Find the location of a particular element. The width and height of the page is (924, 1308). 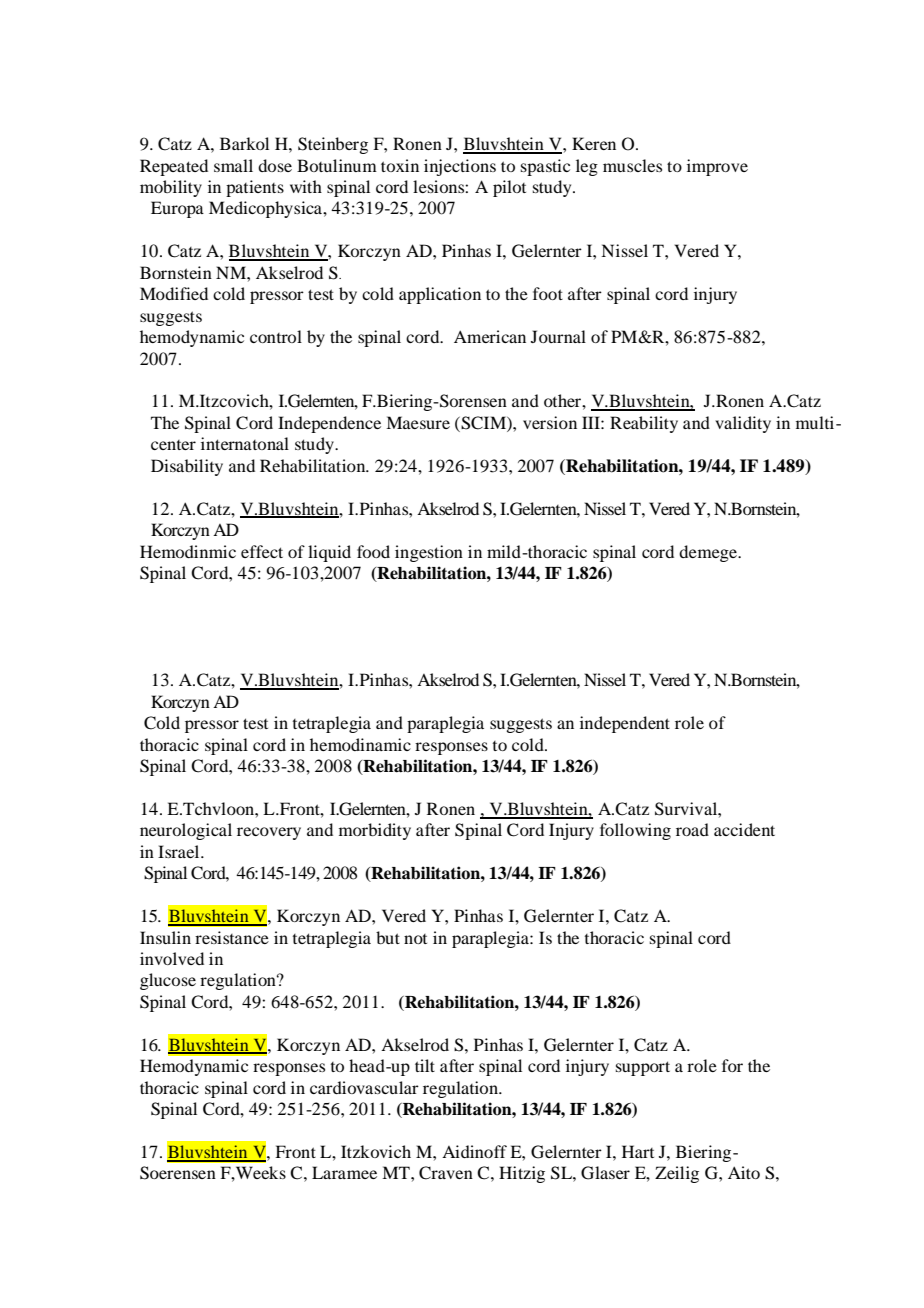

small is located at coordinates (233, 165).
